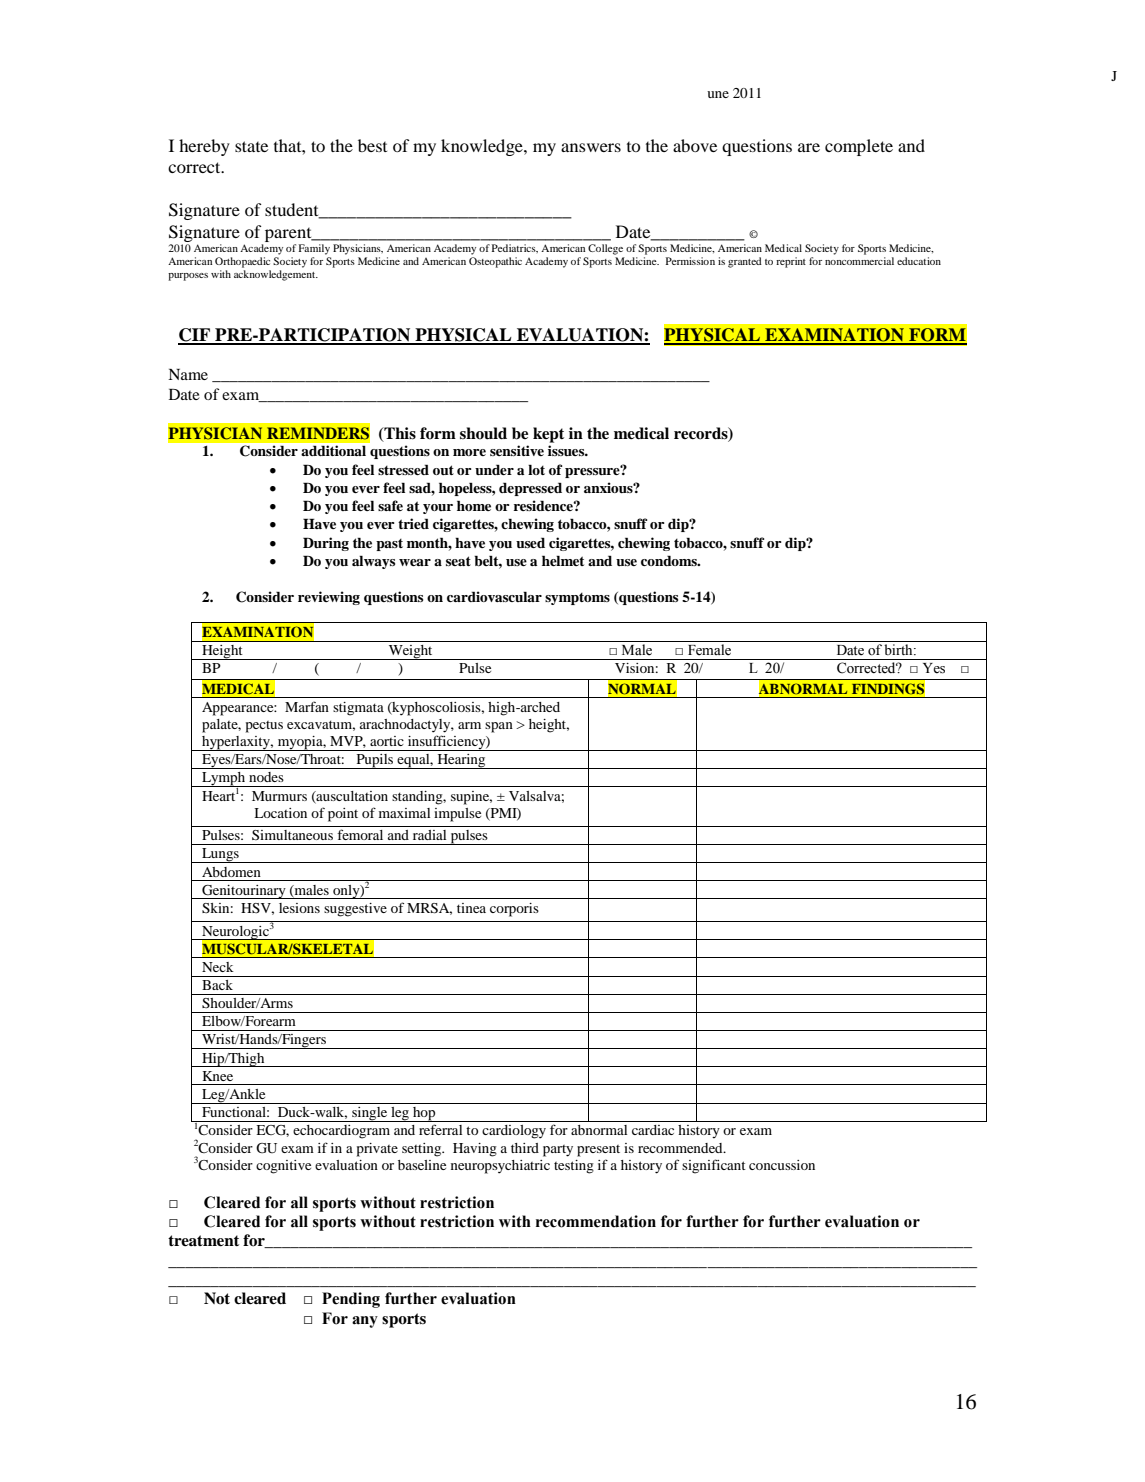  Describe the element at coordinates (591, 147) in the screenshot. I see `answers` at that location.
